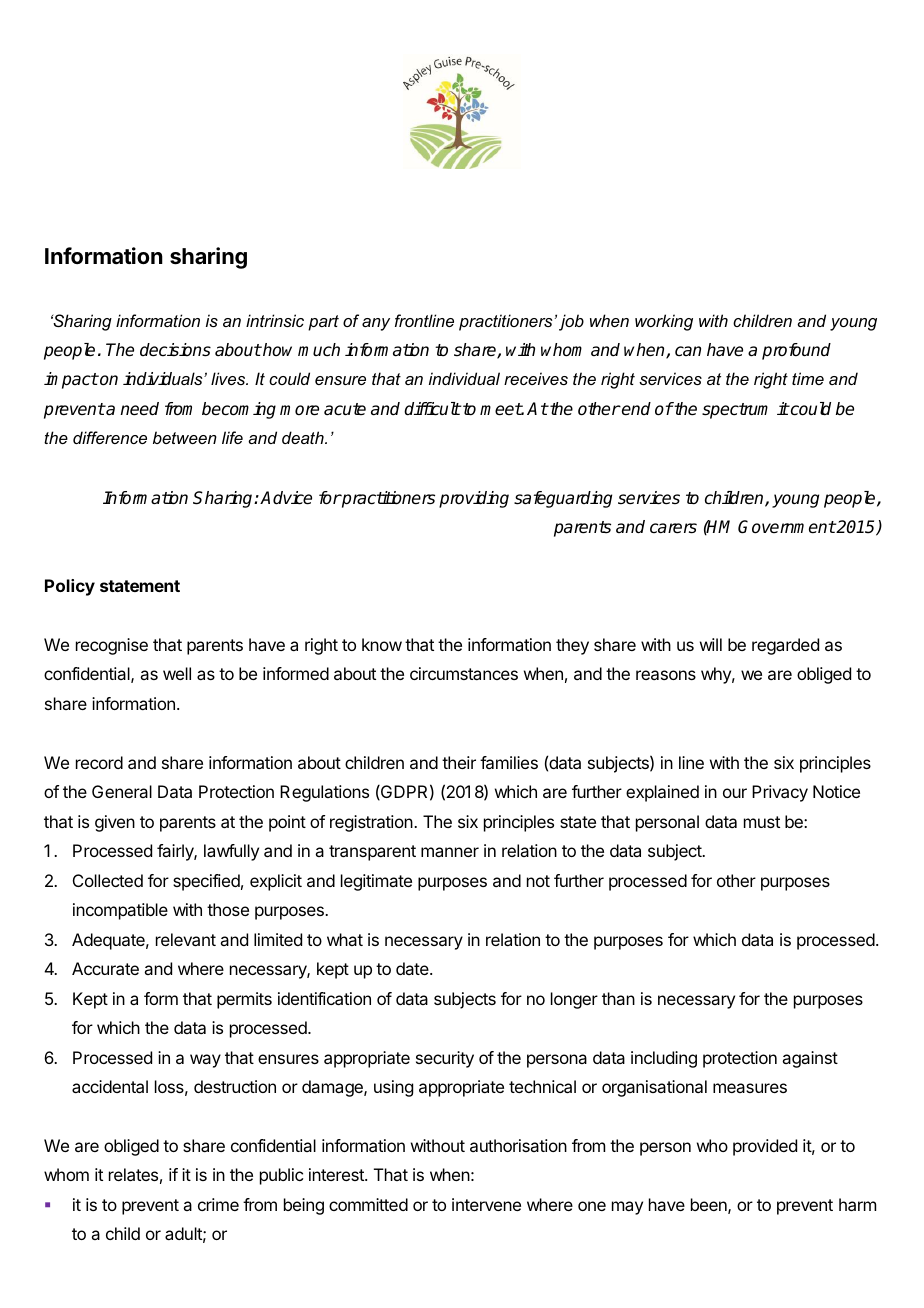 The height and width of the screenshot is (1308, 924). I want to click on General, so click(122, 791).
